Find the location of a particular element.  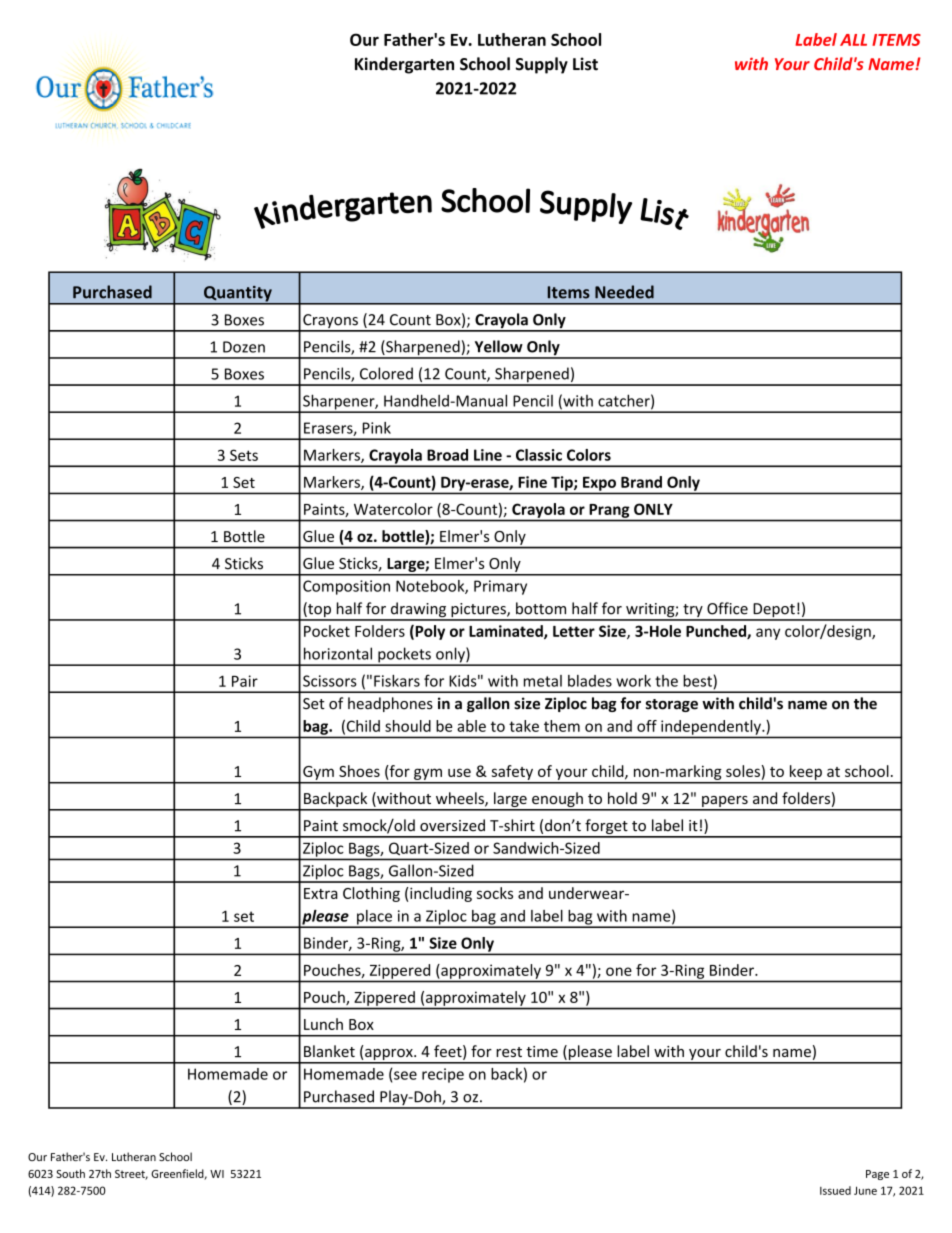

Dozen is located at coordinates (244, 347).
